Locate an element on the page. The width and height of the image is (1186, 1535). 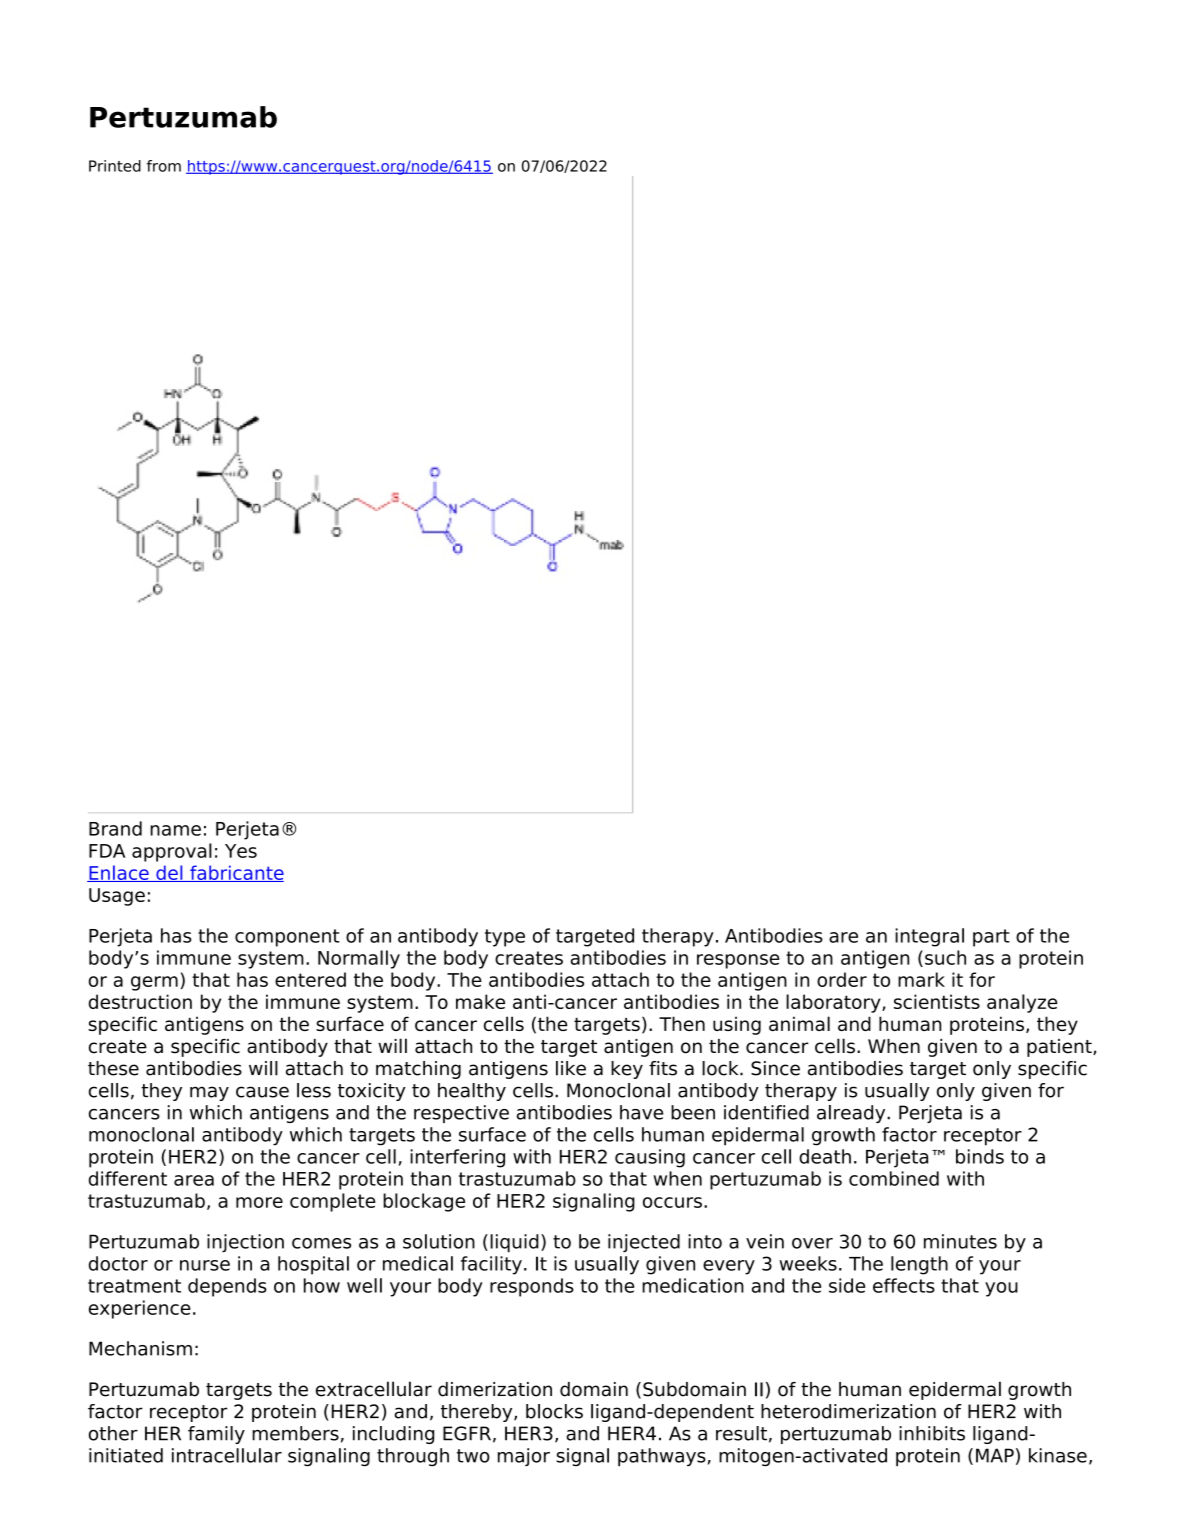
integral is located at coordinates (929, 937).
